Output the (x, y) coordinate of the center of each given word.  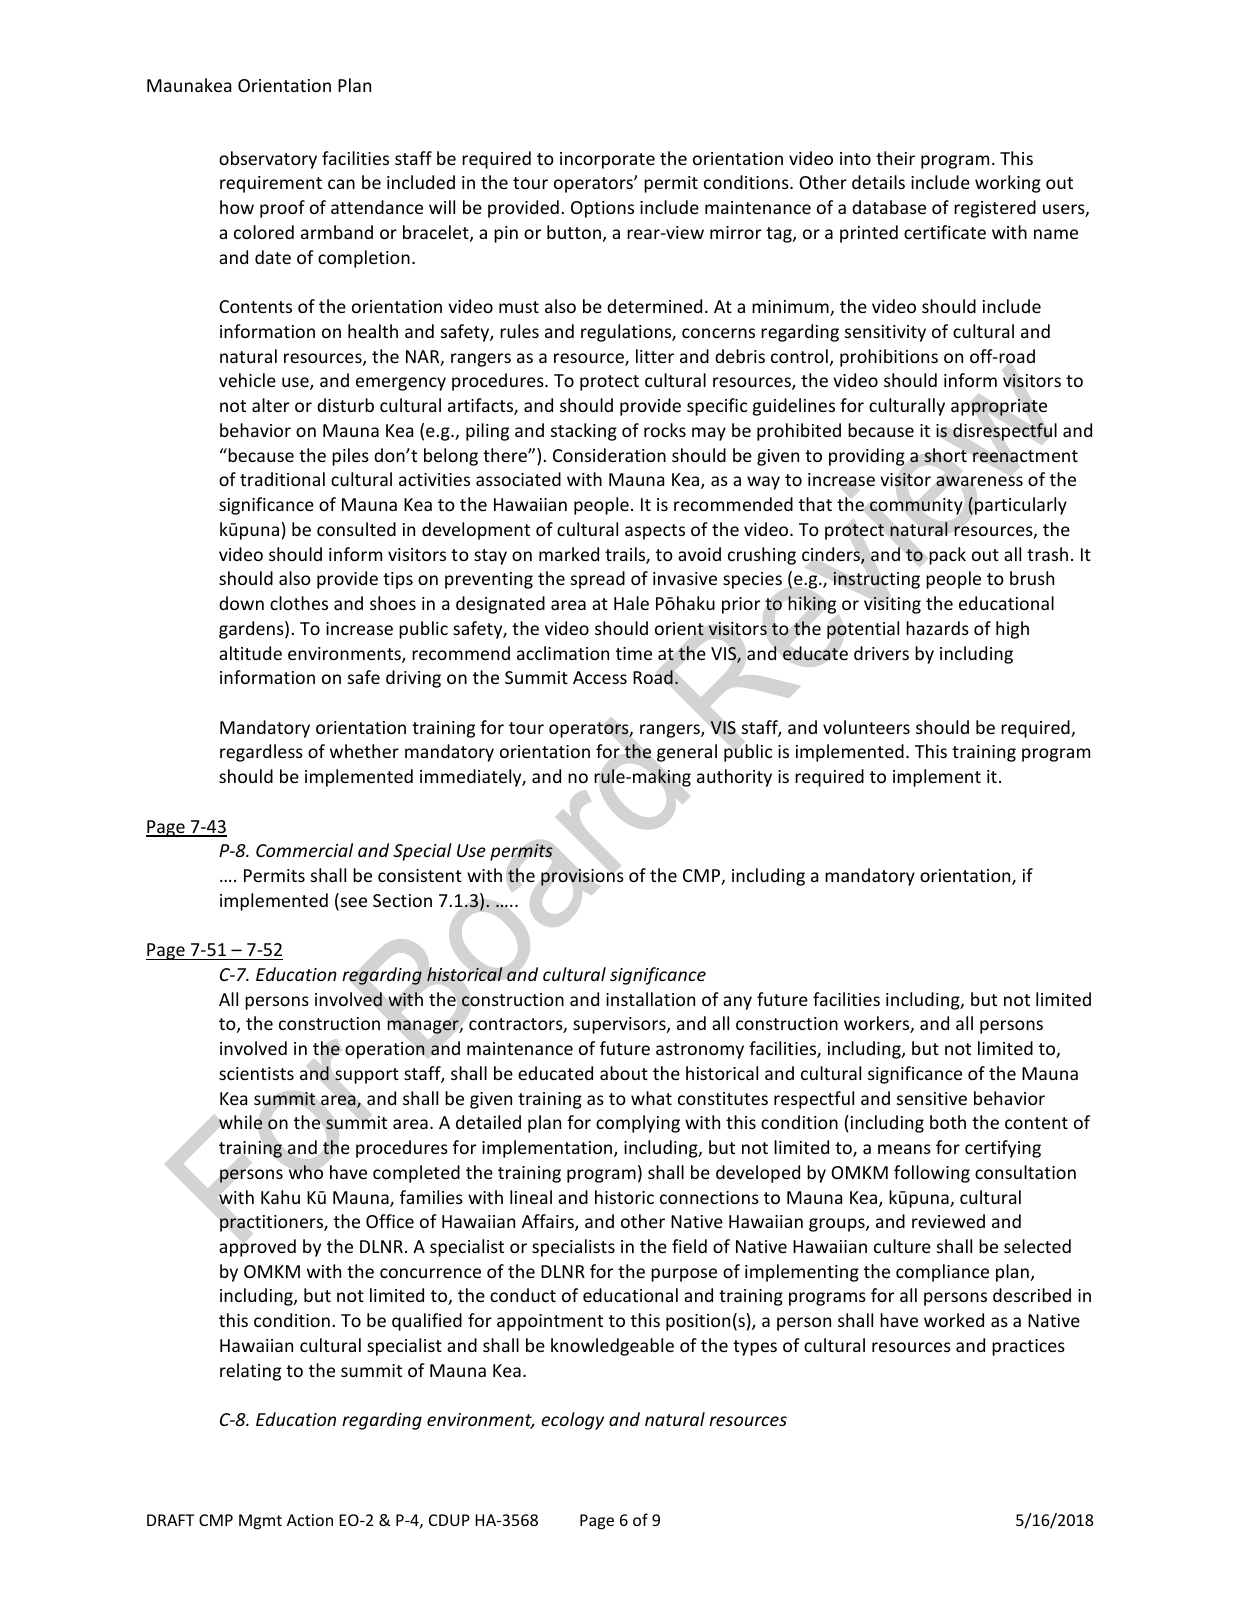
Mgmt (260, 1522)
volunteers (866, 727)
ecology (572, 1421)
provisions (582, 877)
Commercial (304, 850)
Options (602, 209)
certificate (945, 232)
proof (282, 209)
